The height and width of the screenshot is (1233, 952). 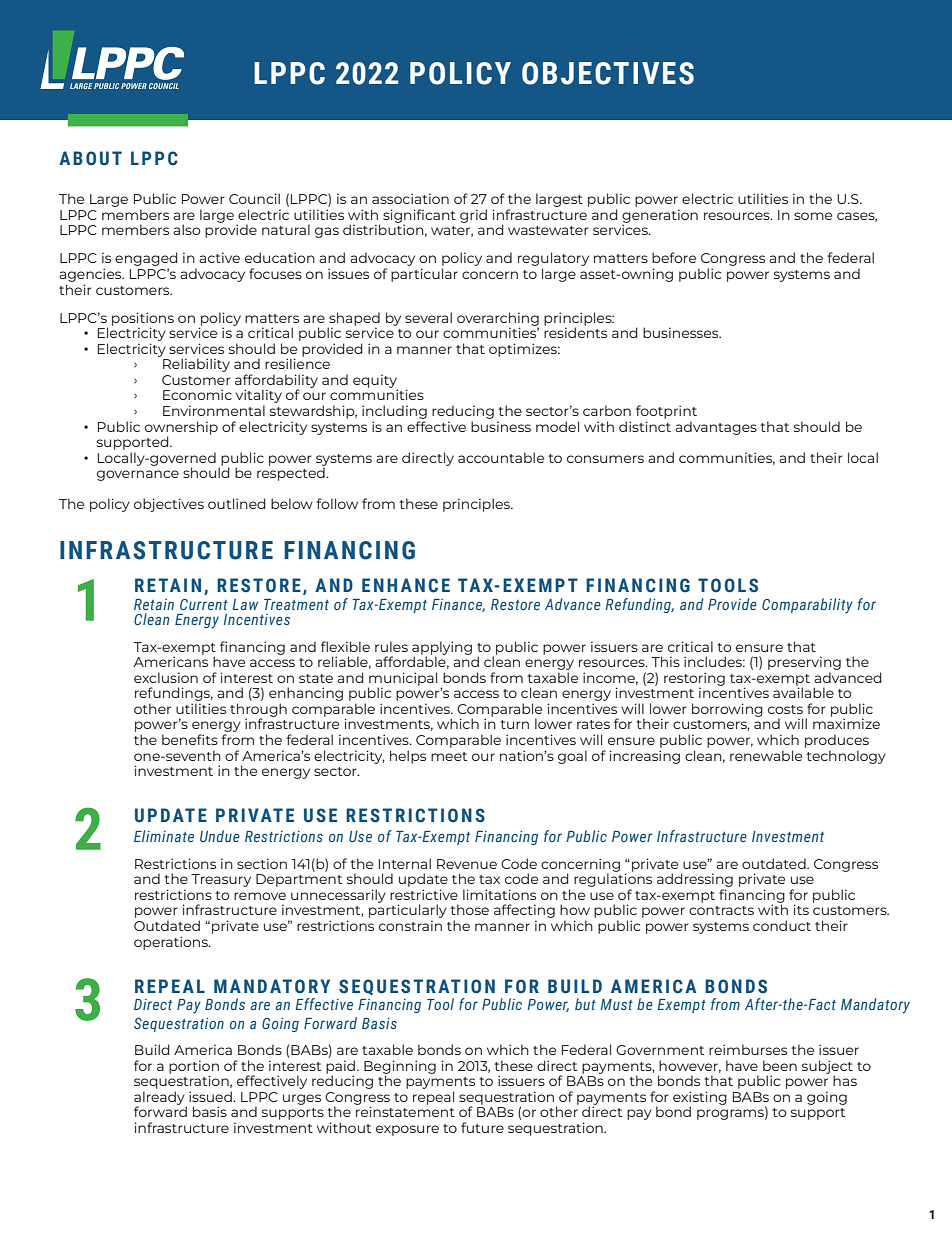 What do you see at coordinates (813, 216) in the screenshot?
I see `some` at bounding box center [813, 216].
